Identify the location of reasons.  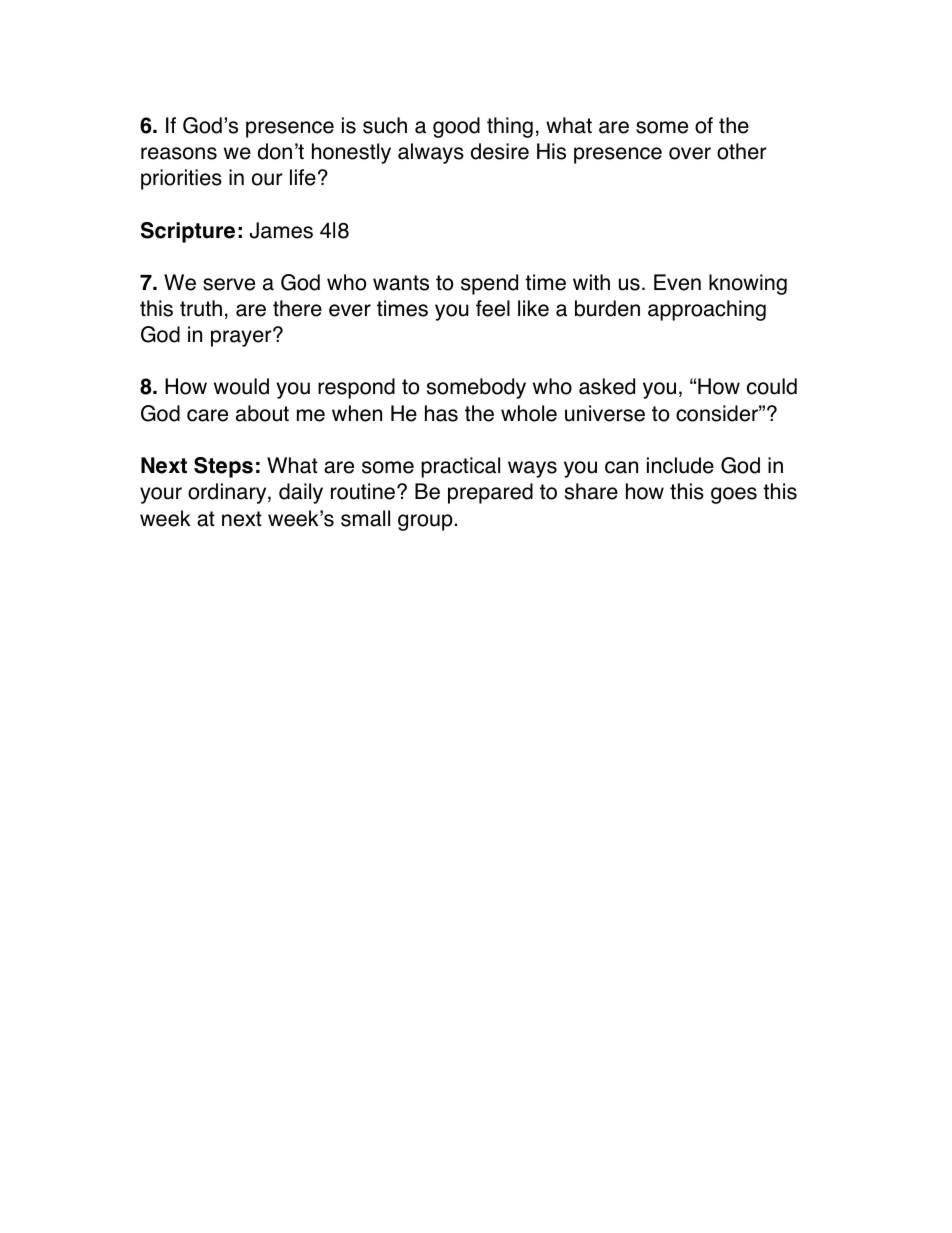
(179, 153).
